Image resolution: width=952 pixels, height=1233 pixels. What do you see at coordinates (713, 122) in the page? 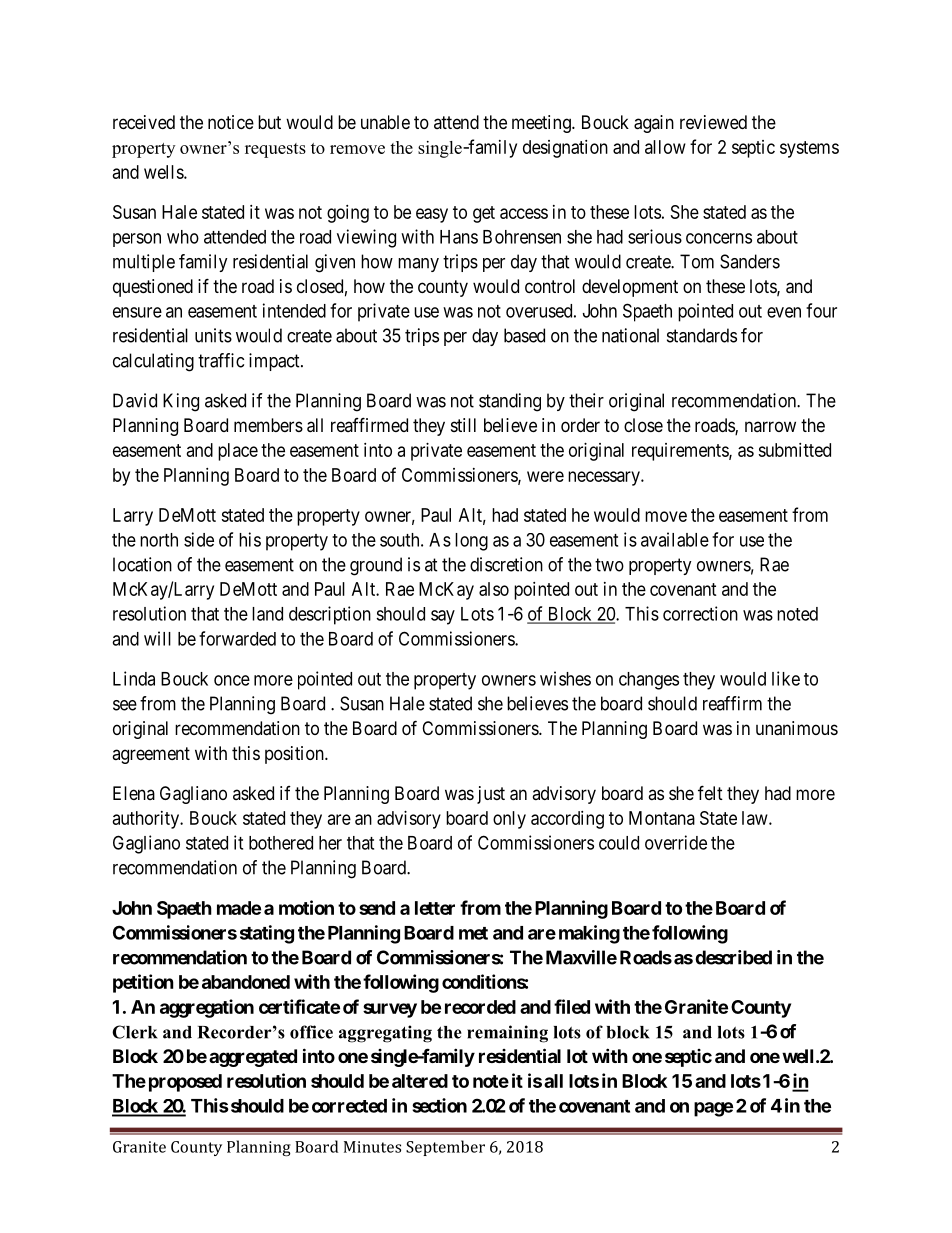
I see `reviewed` at bounding box center [713, 122].
